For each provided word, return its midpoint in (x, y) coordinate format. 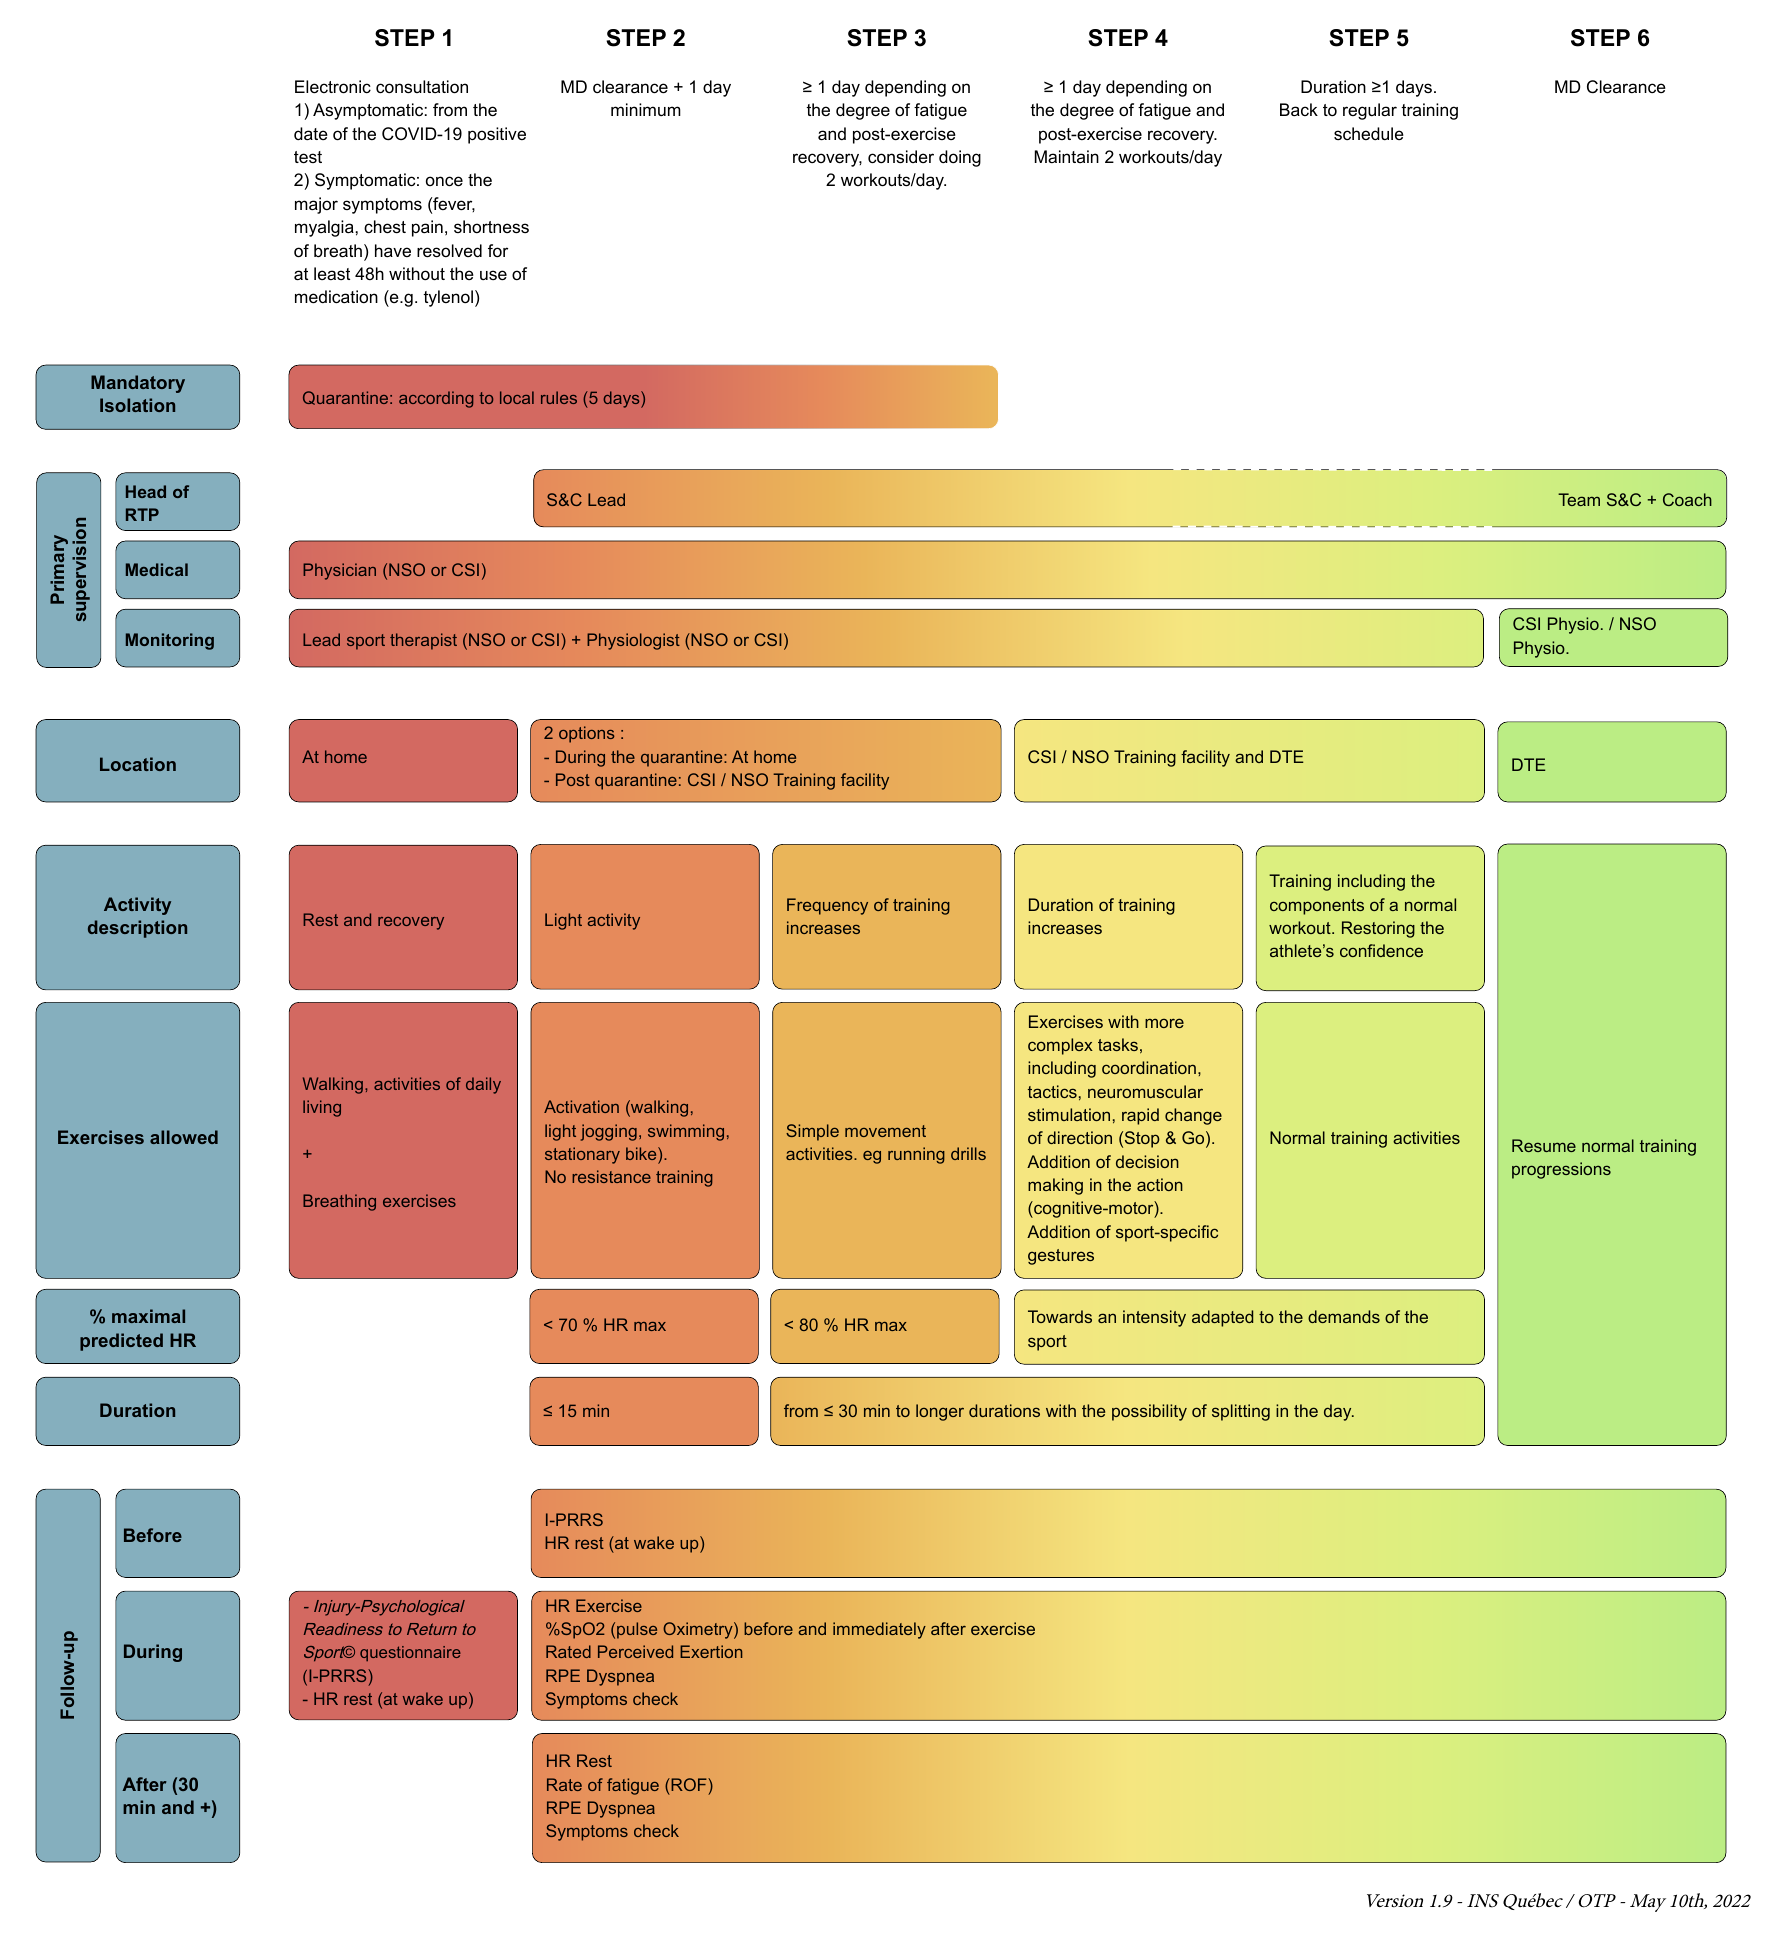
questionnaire (410, 1653)
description (137, 929)
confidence (1381, 950)
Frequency (827, 906)
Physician (339, 571)
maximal (148, 1316)
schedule (1369, 133)
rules (559, 397)
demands (1344, 1316)
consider (901, 157)
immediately (879, 1630)
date (311, 133)
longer (940, 1412)
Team (1579, 499)
